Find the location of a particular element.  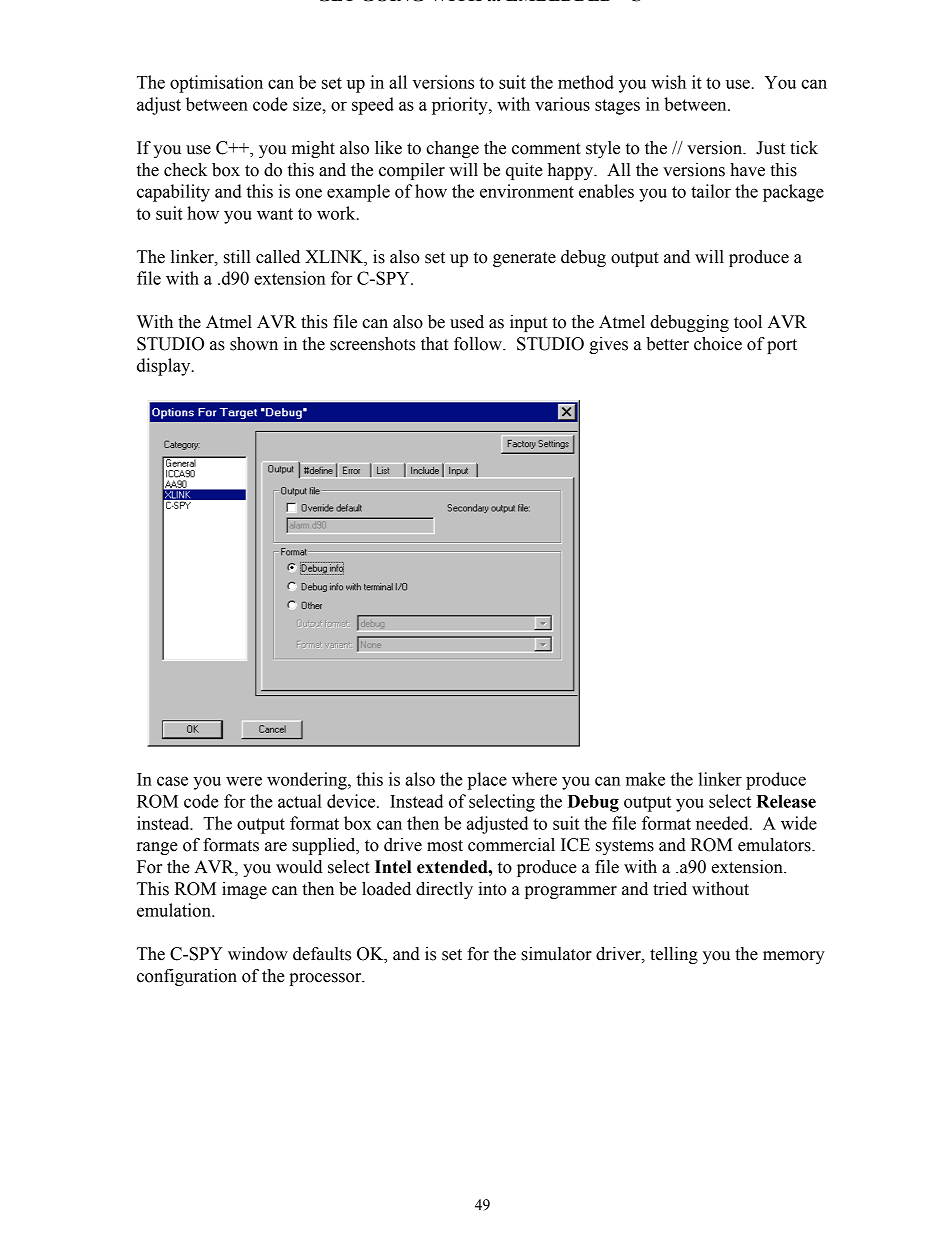

window is located at coordinates (258, 954).
